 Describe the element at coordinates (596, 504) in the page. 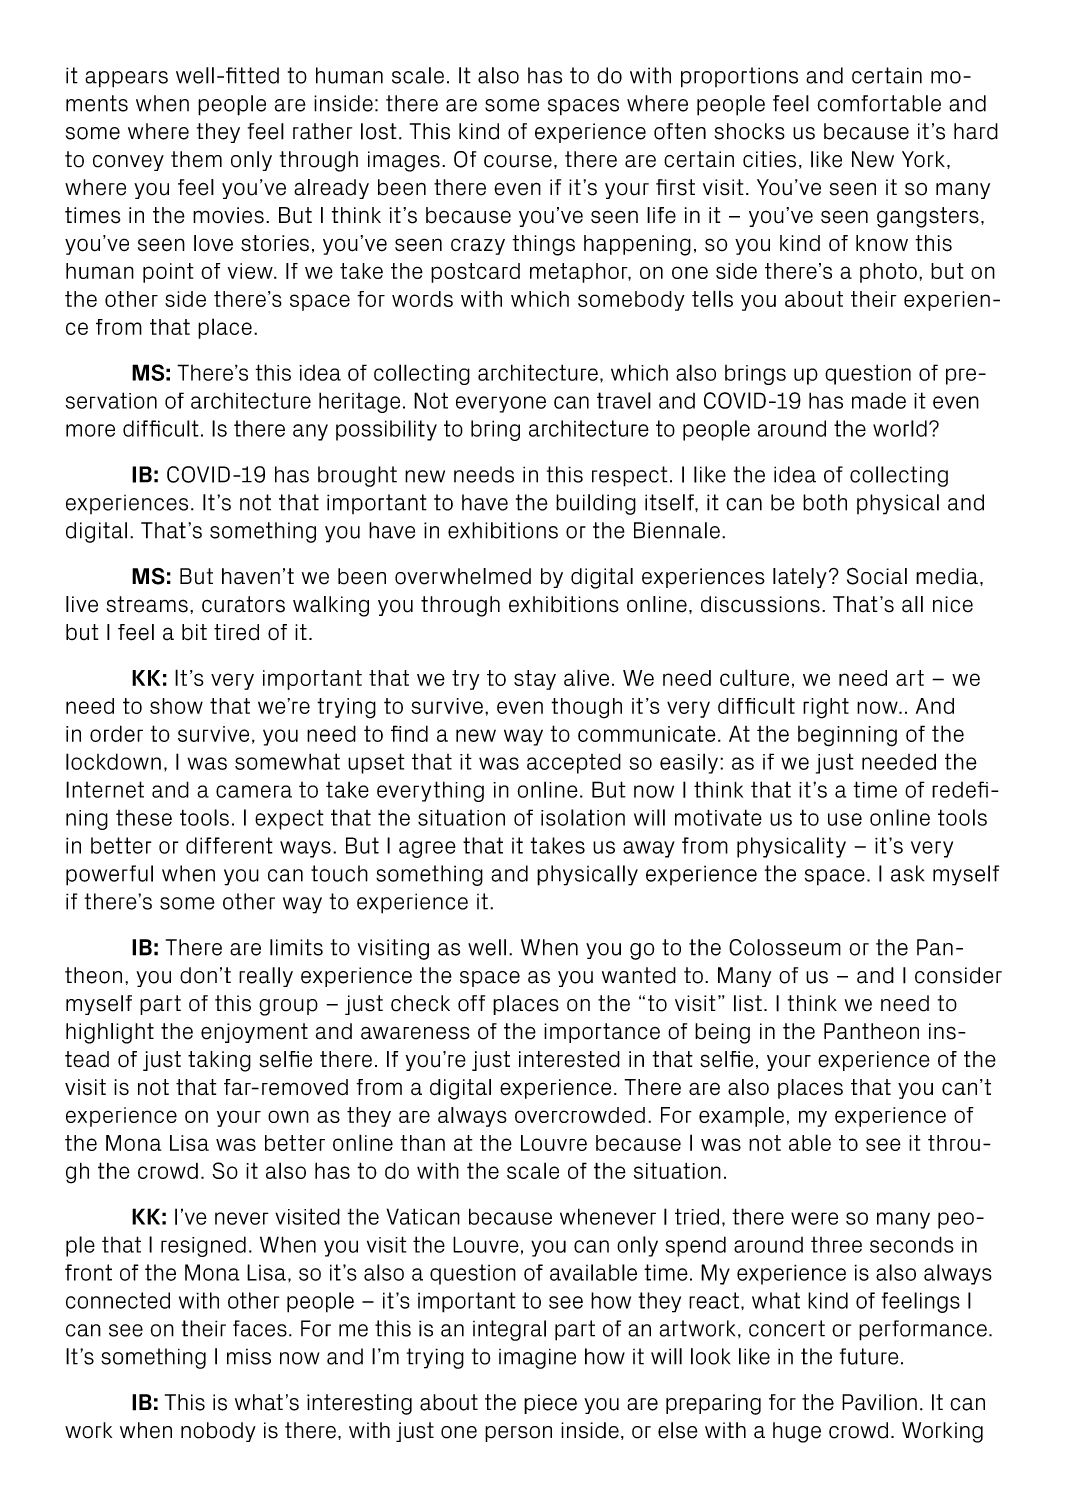

I see `building` at that location.
